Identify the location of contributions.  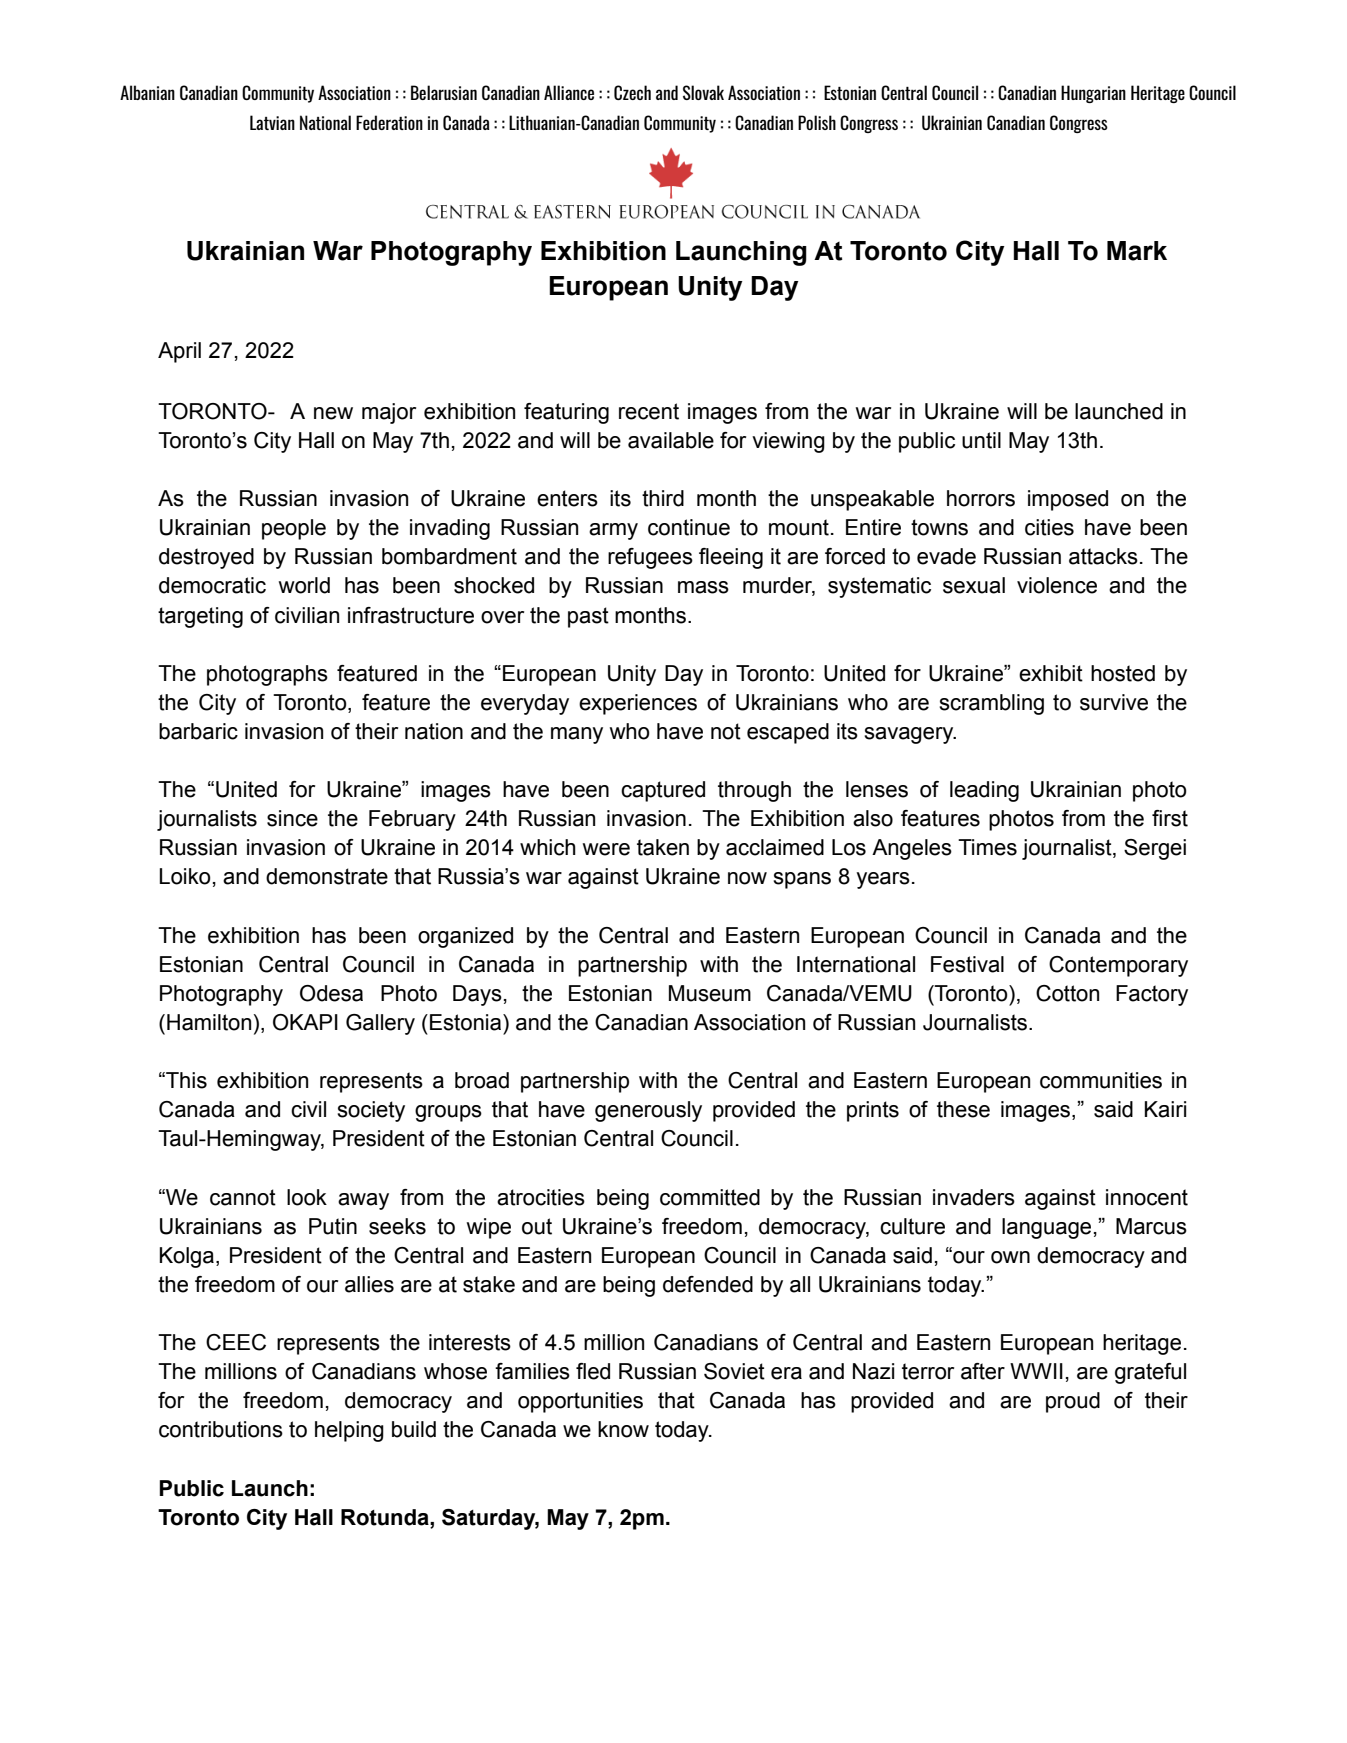
(221, 1429).
